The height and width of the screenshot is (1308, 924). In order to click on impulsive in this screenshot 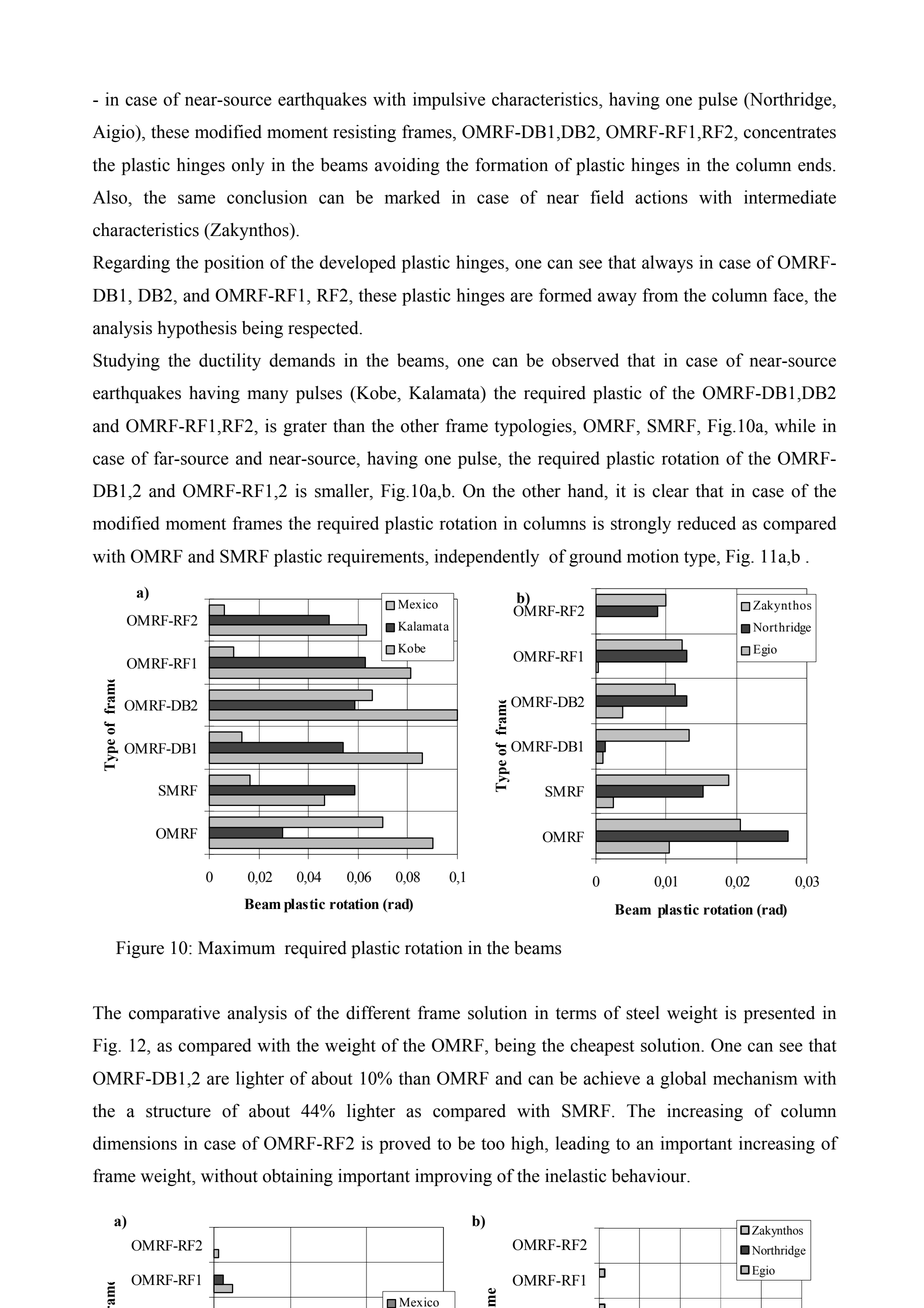, I will do `click(449, 101)`.
